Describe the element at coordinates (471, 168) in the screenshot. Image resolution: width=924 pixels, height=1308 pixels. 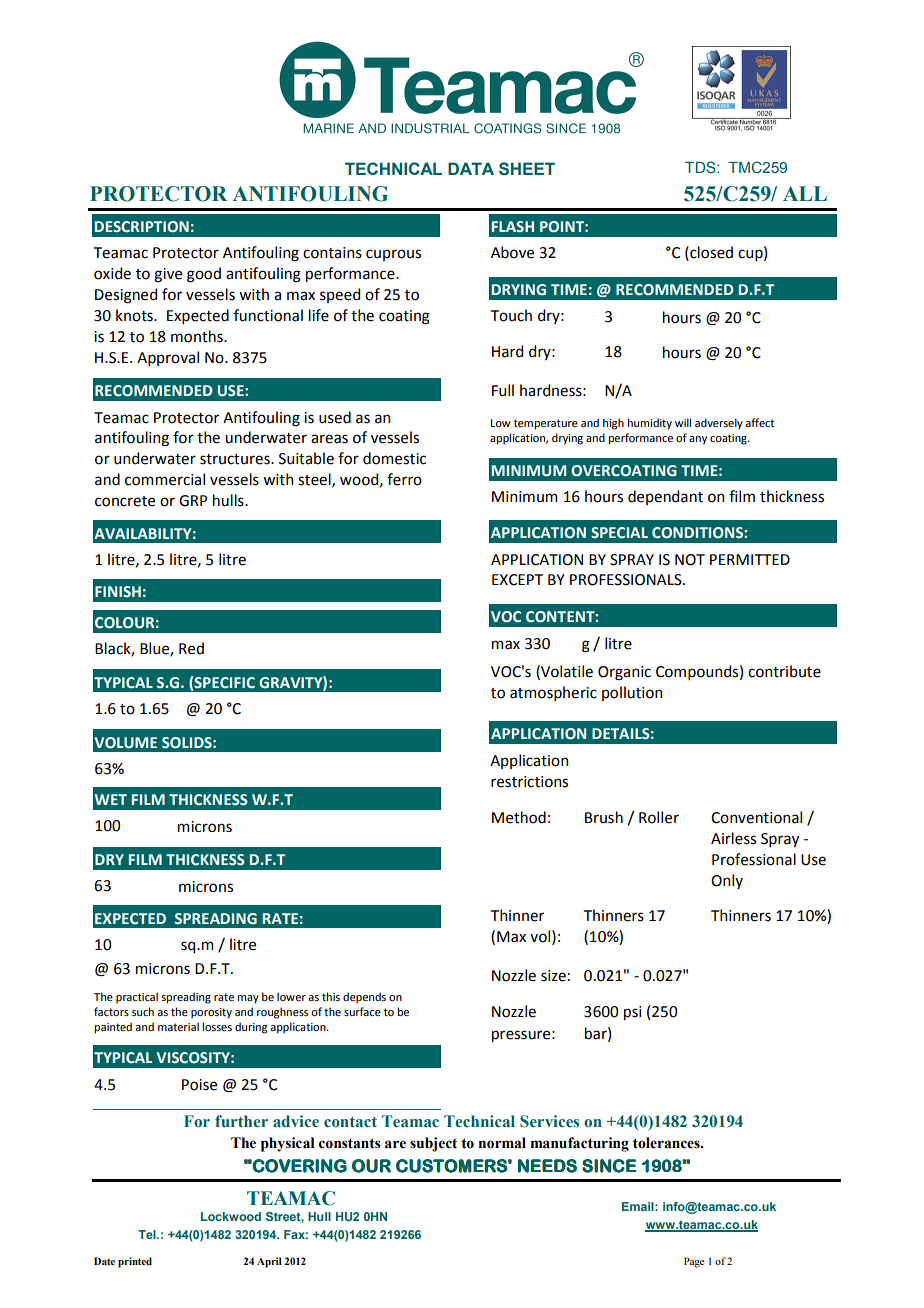
I see `DATA` at that location.
